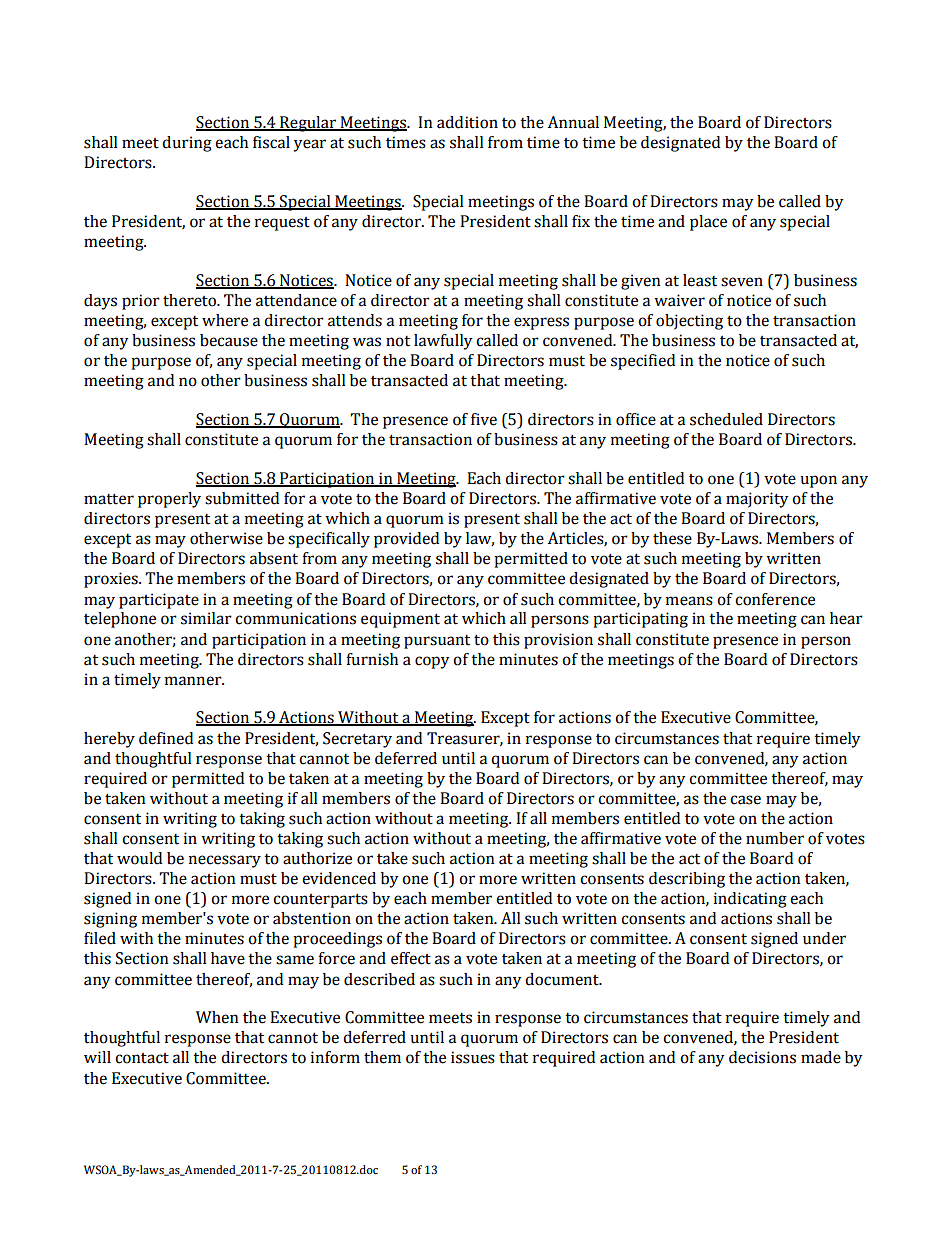 The image size is (952, 1233). What do you see at coordinates (159, 601) in the screenshot?
I see `participate` at bounding box center [159, 601].
